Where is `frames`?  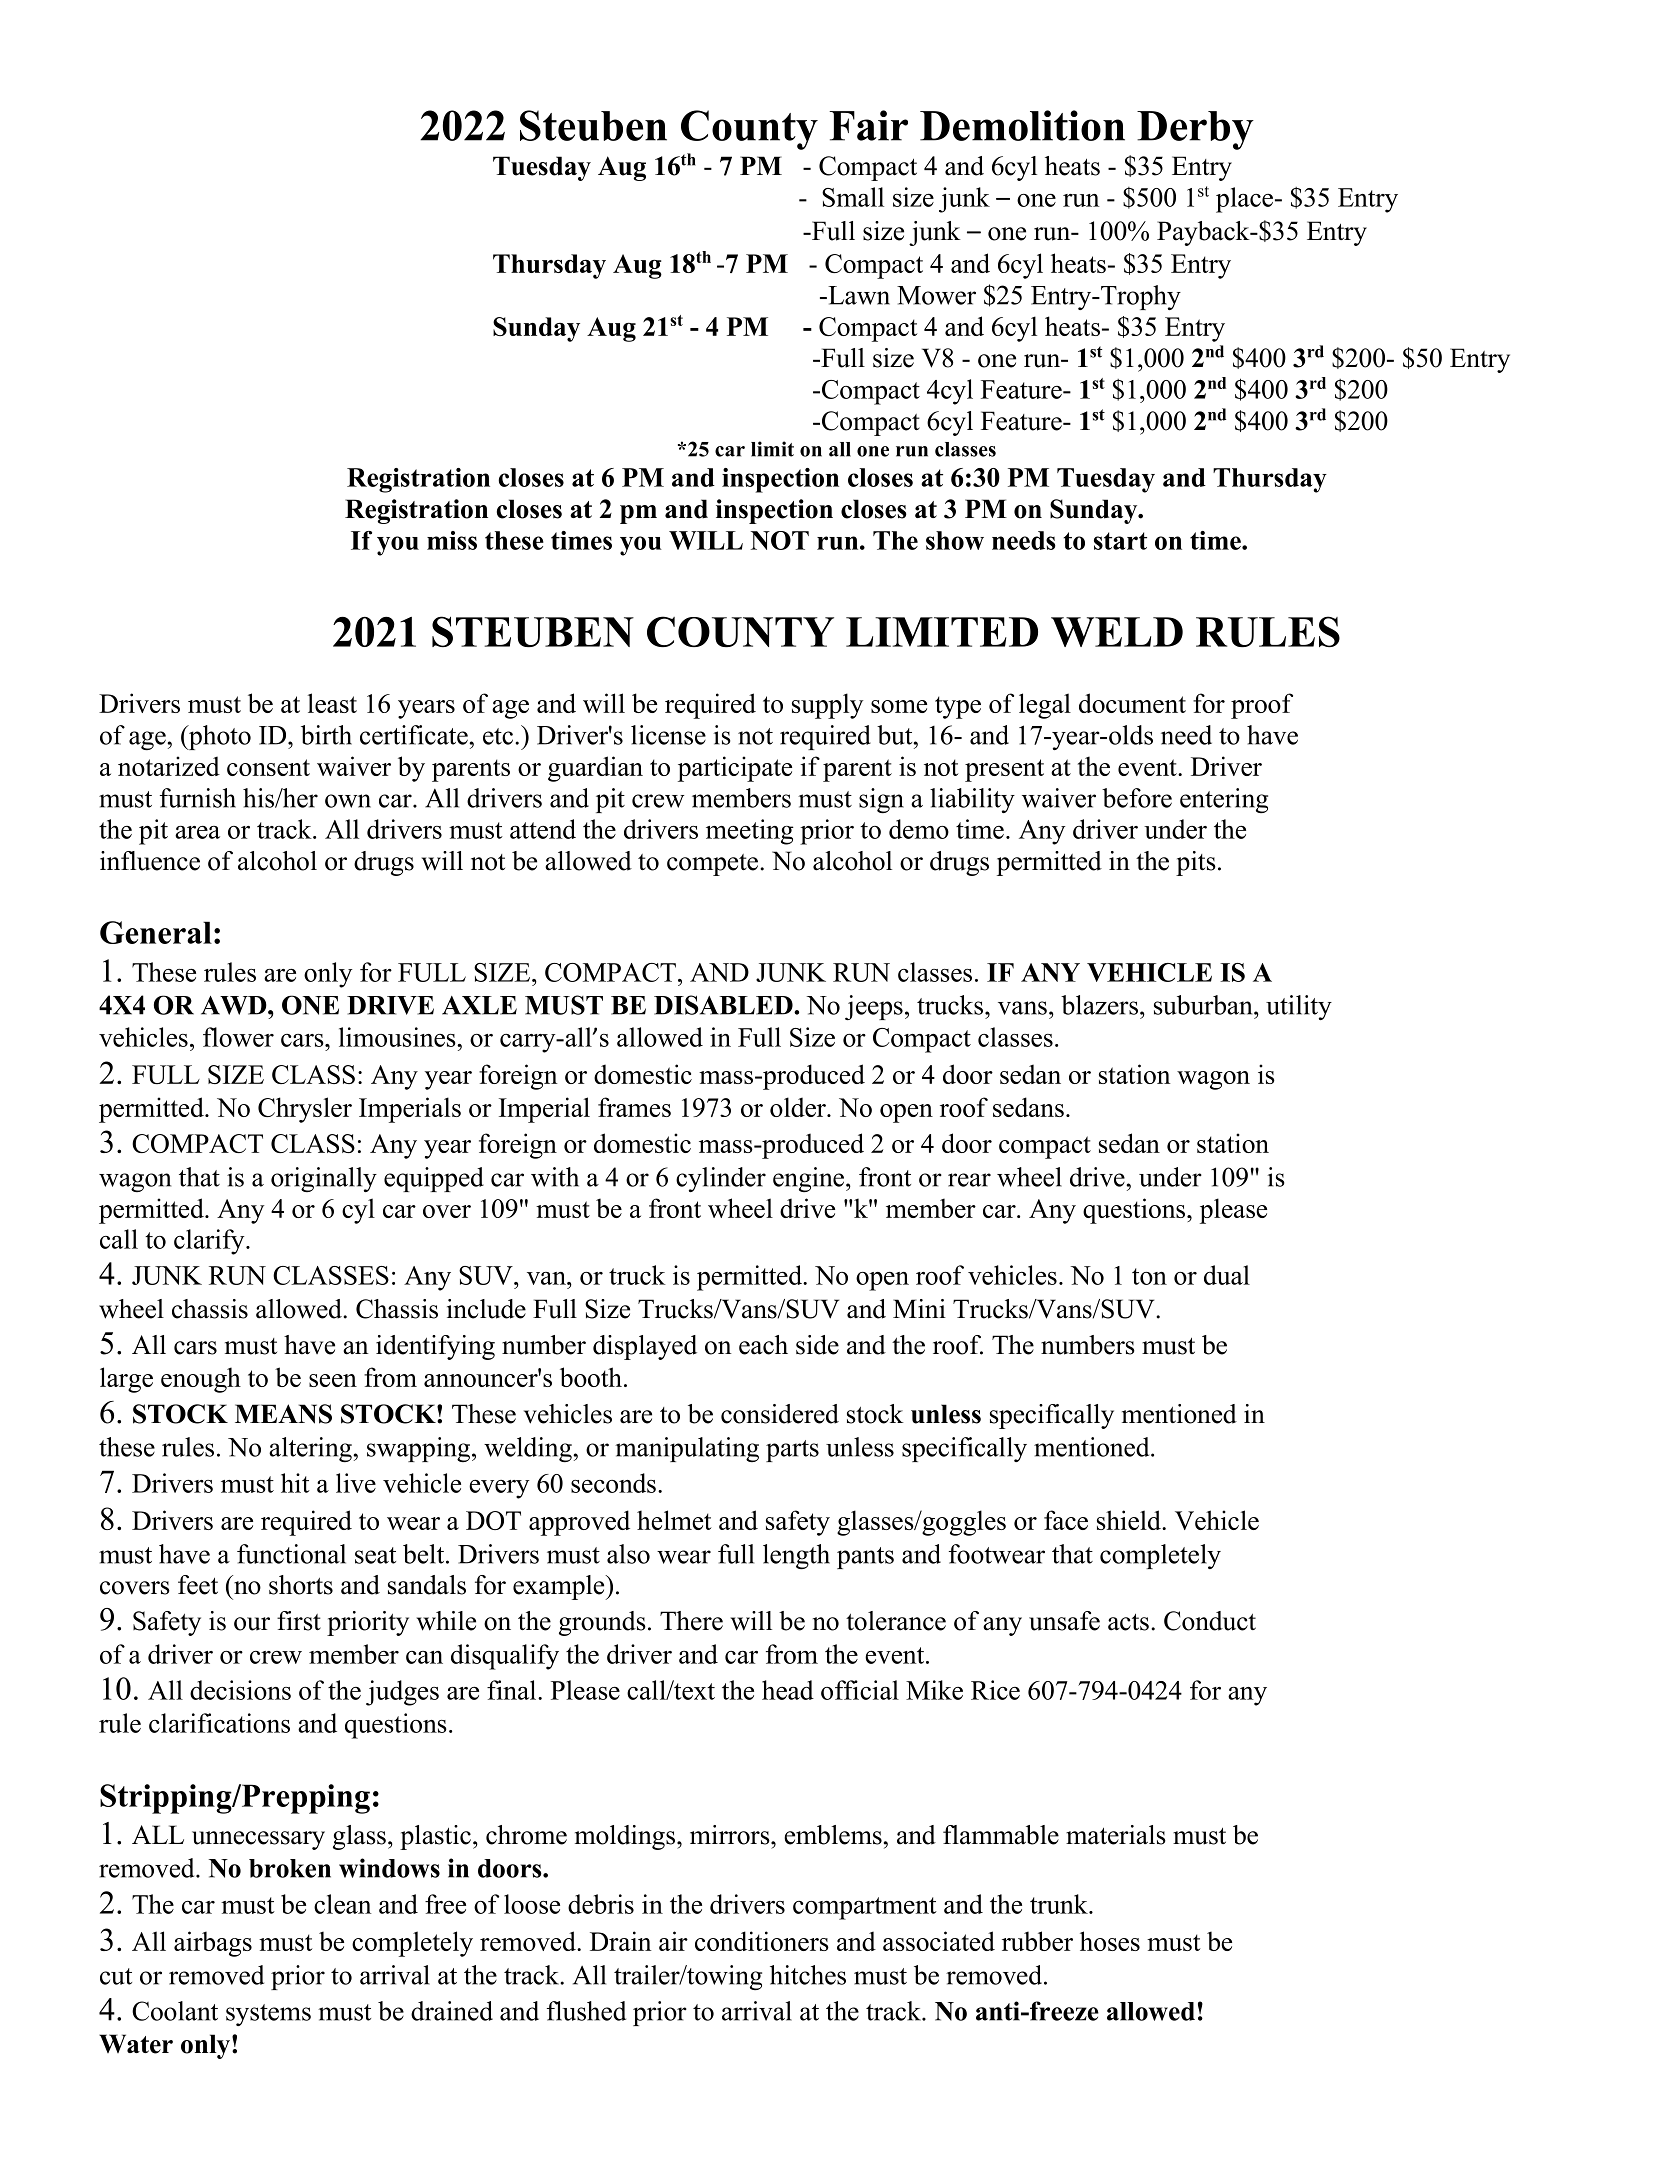
frames is located at coordinates (634, 1107).
